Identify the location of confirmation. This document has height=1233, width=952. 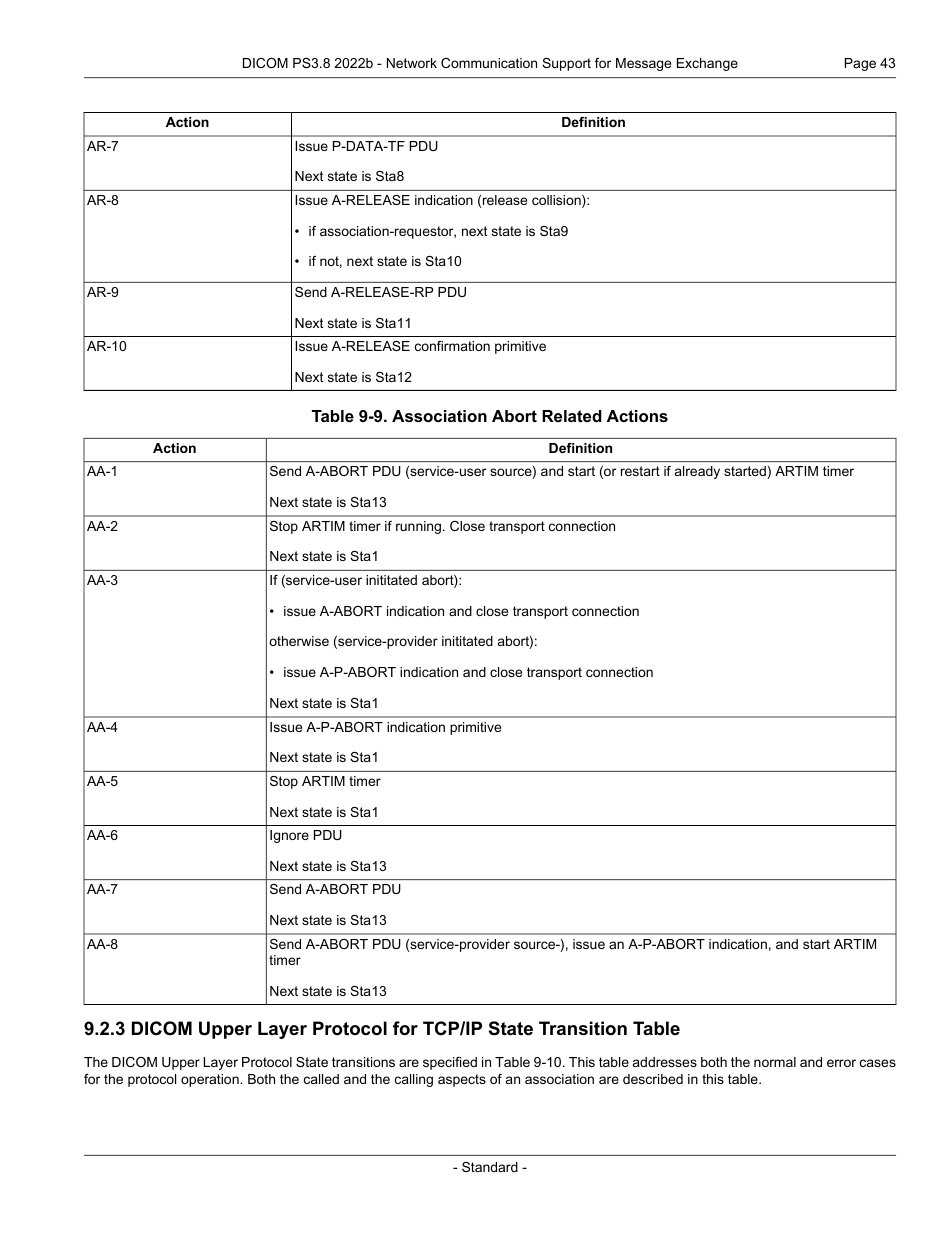
(452, 346).
